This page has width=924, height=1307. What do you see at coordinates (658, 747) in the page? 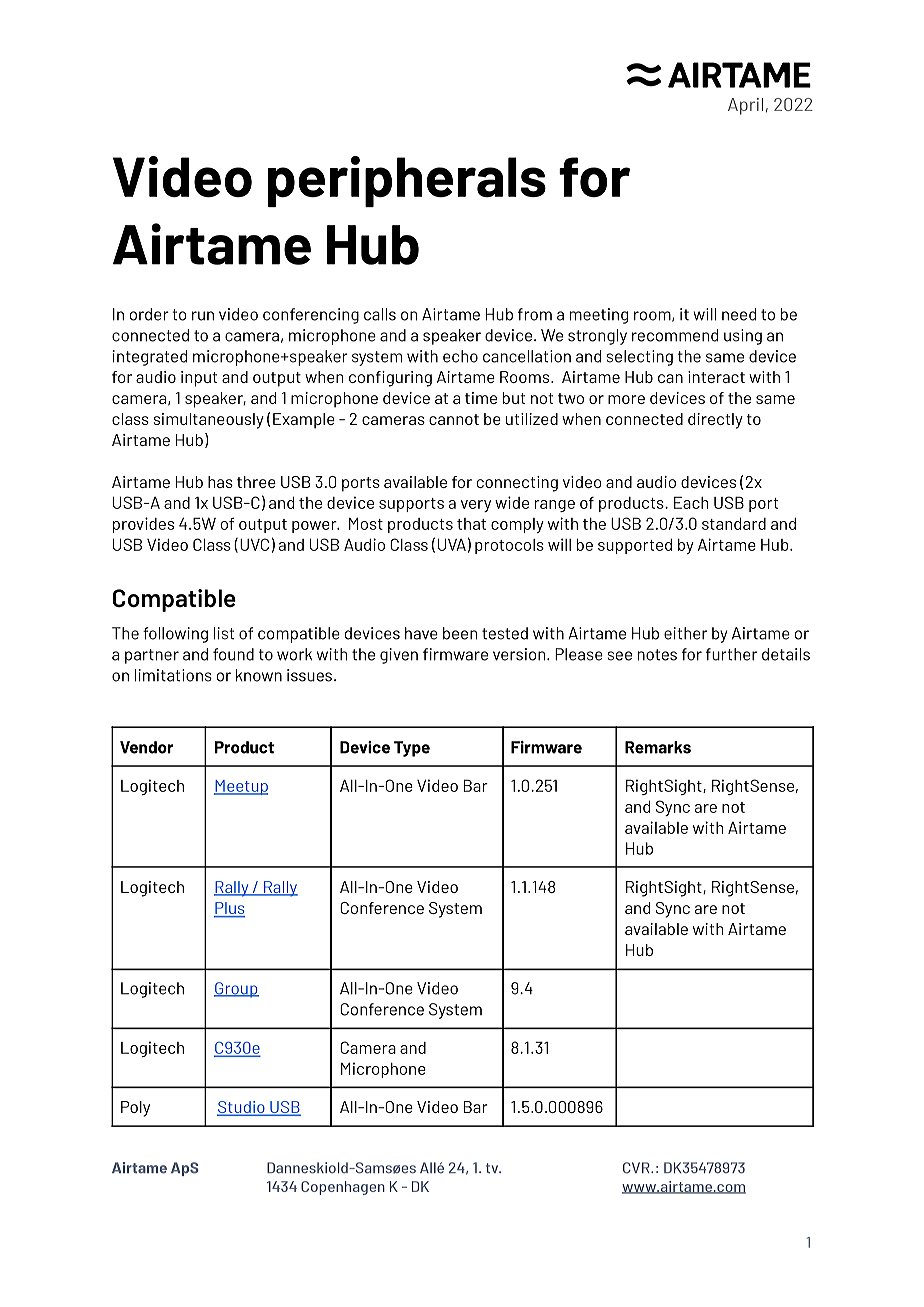
I see `Remarks` at bounding box center [658, 747].
